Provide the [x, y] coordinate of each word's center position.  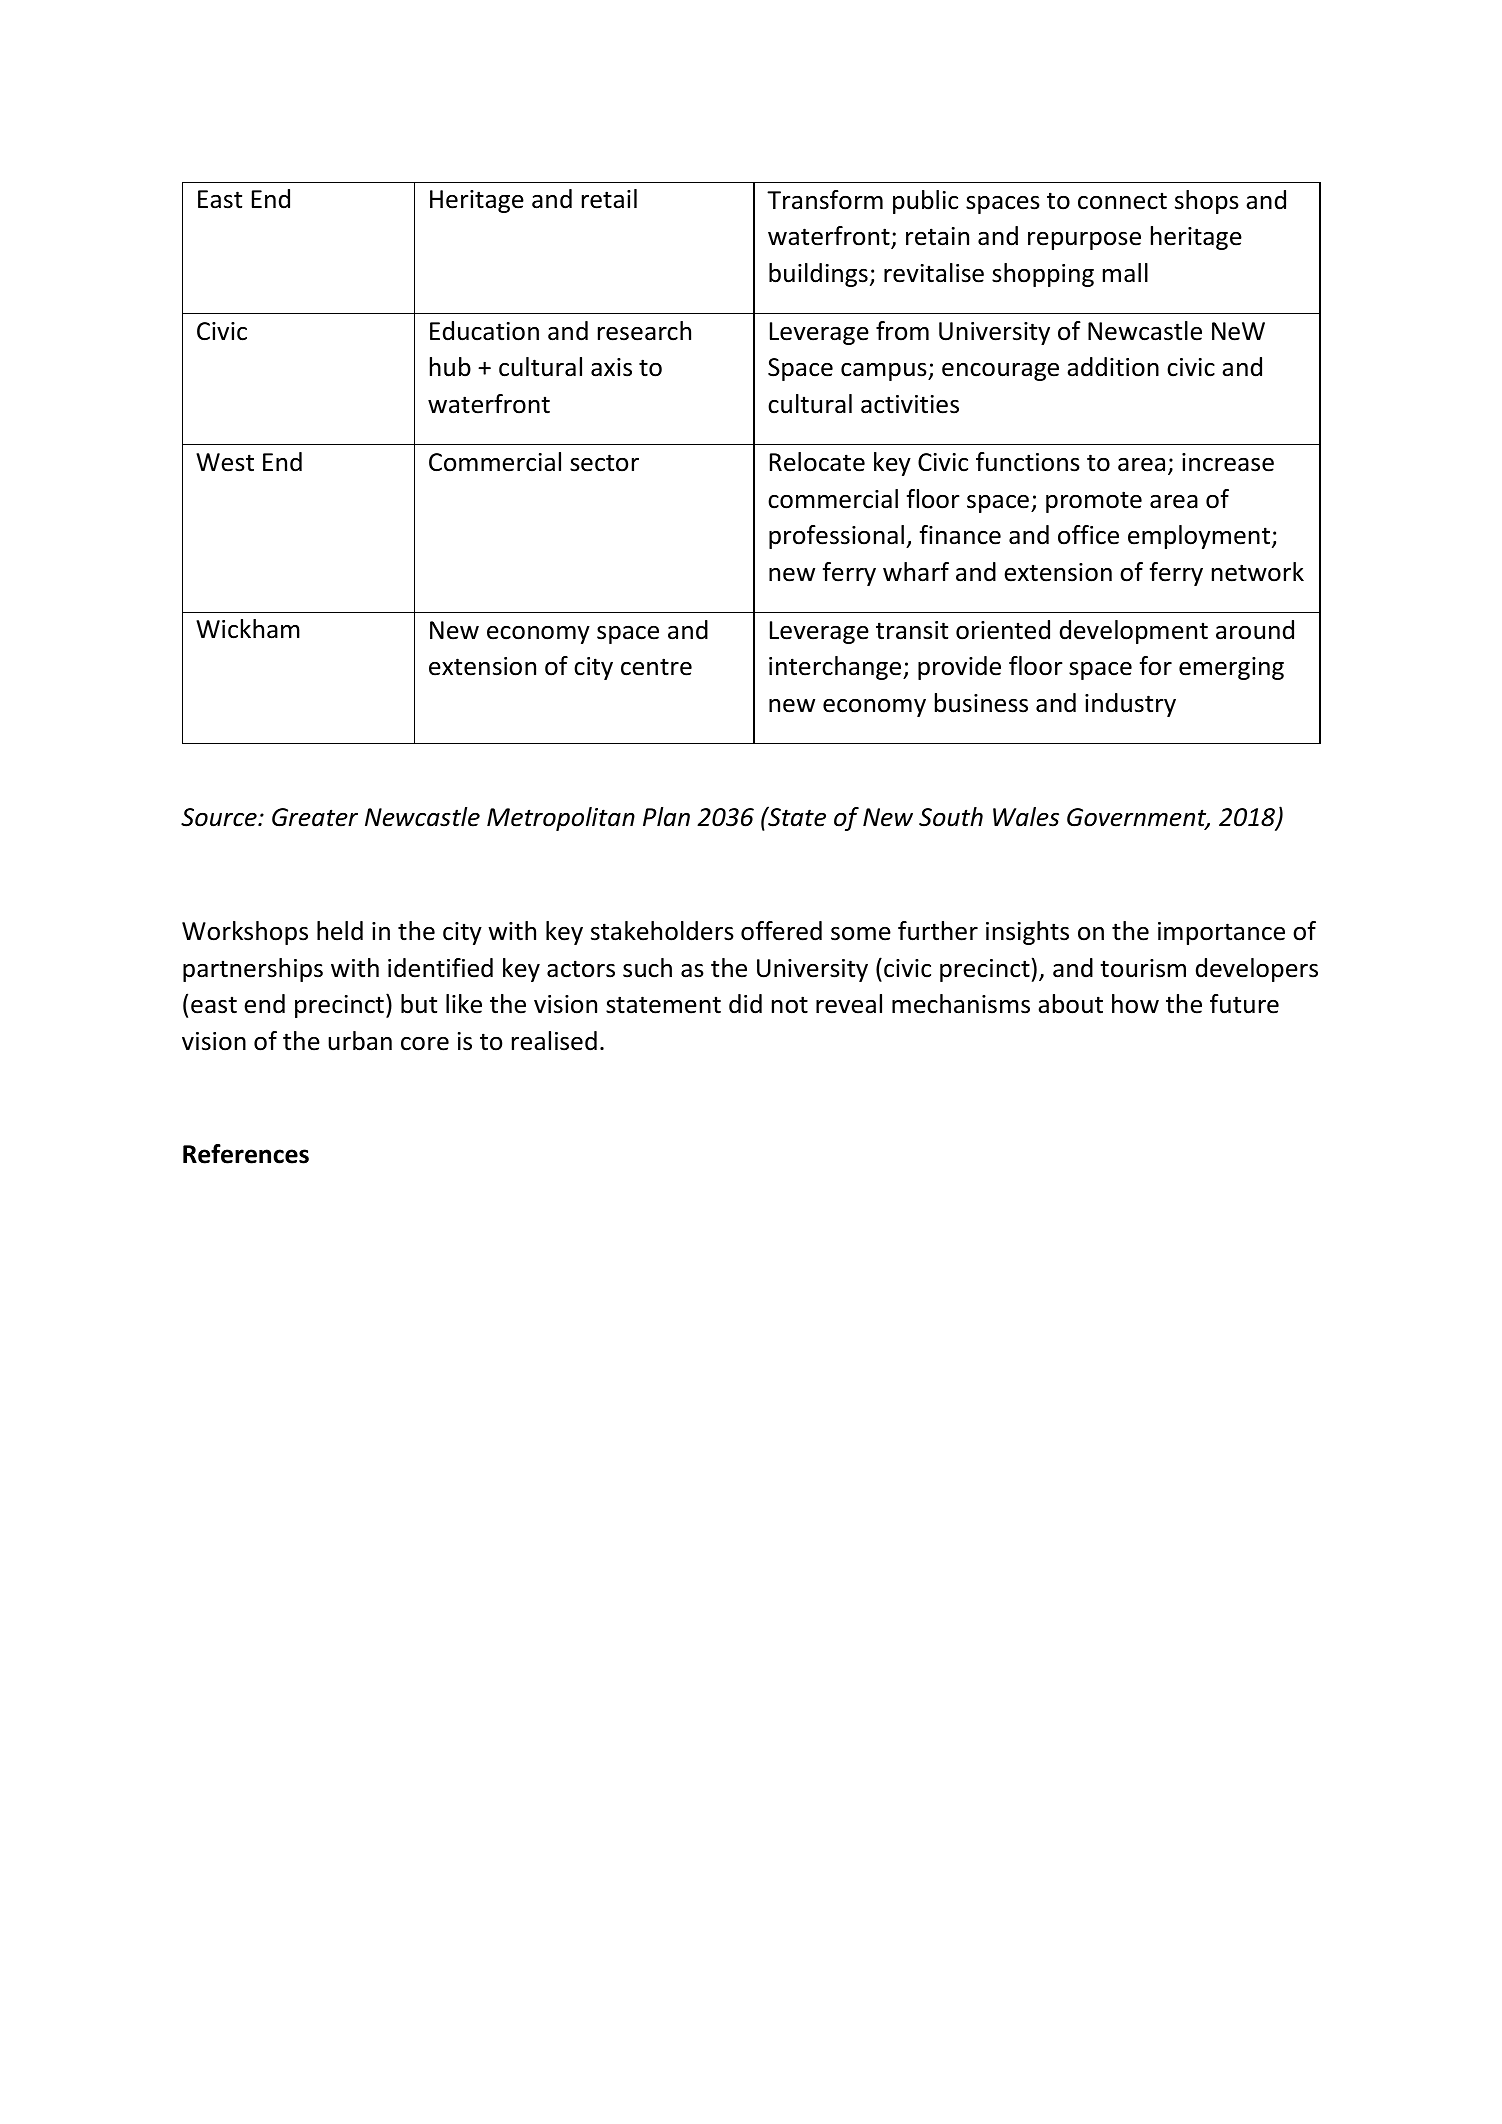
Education [484, 331]
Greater [315, 817]
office [1088, 535]
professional [836, 537]
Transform [825, 200]
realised [554, 1041]
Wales [1026, 817]
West [225, 462]
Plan [666, 817]
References [246, 1154]
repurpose [1084, 241]
